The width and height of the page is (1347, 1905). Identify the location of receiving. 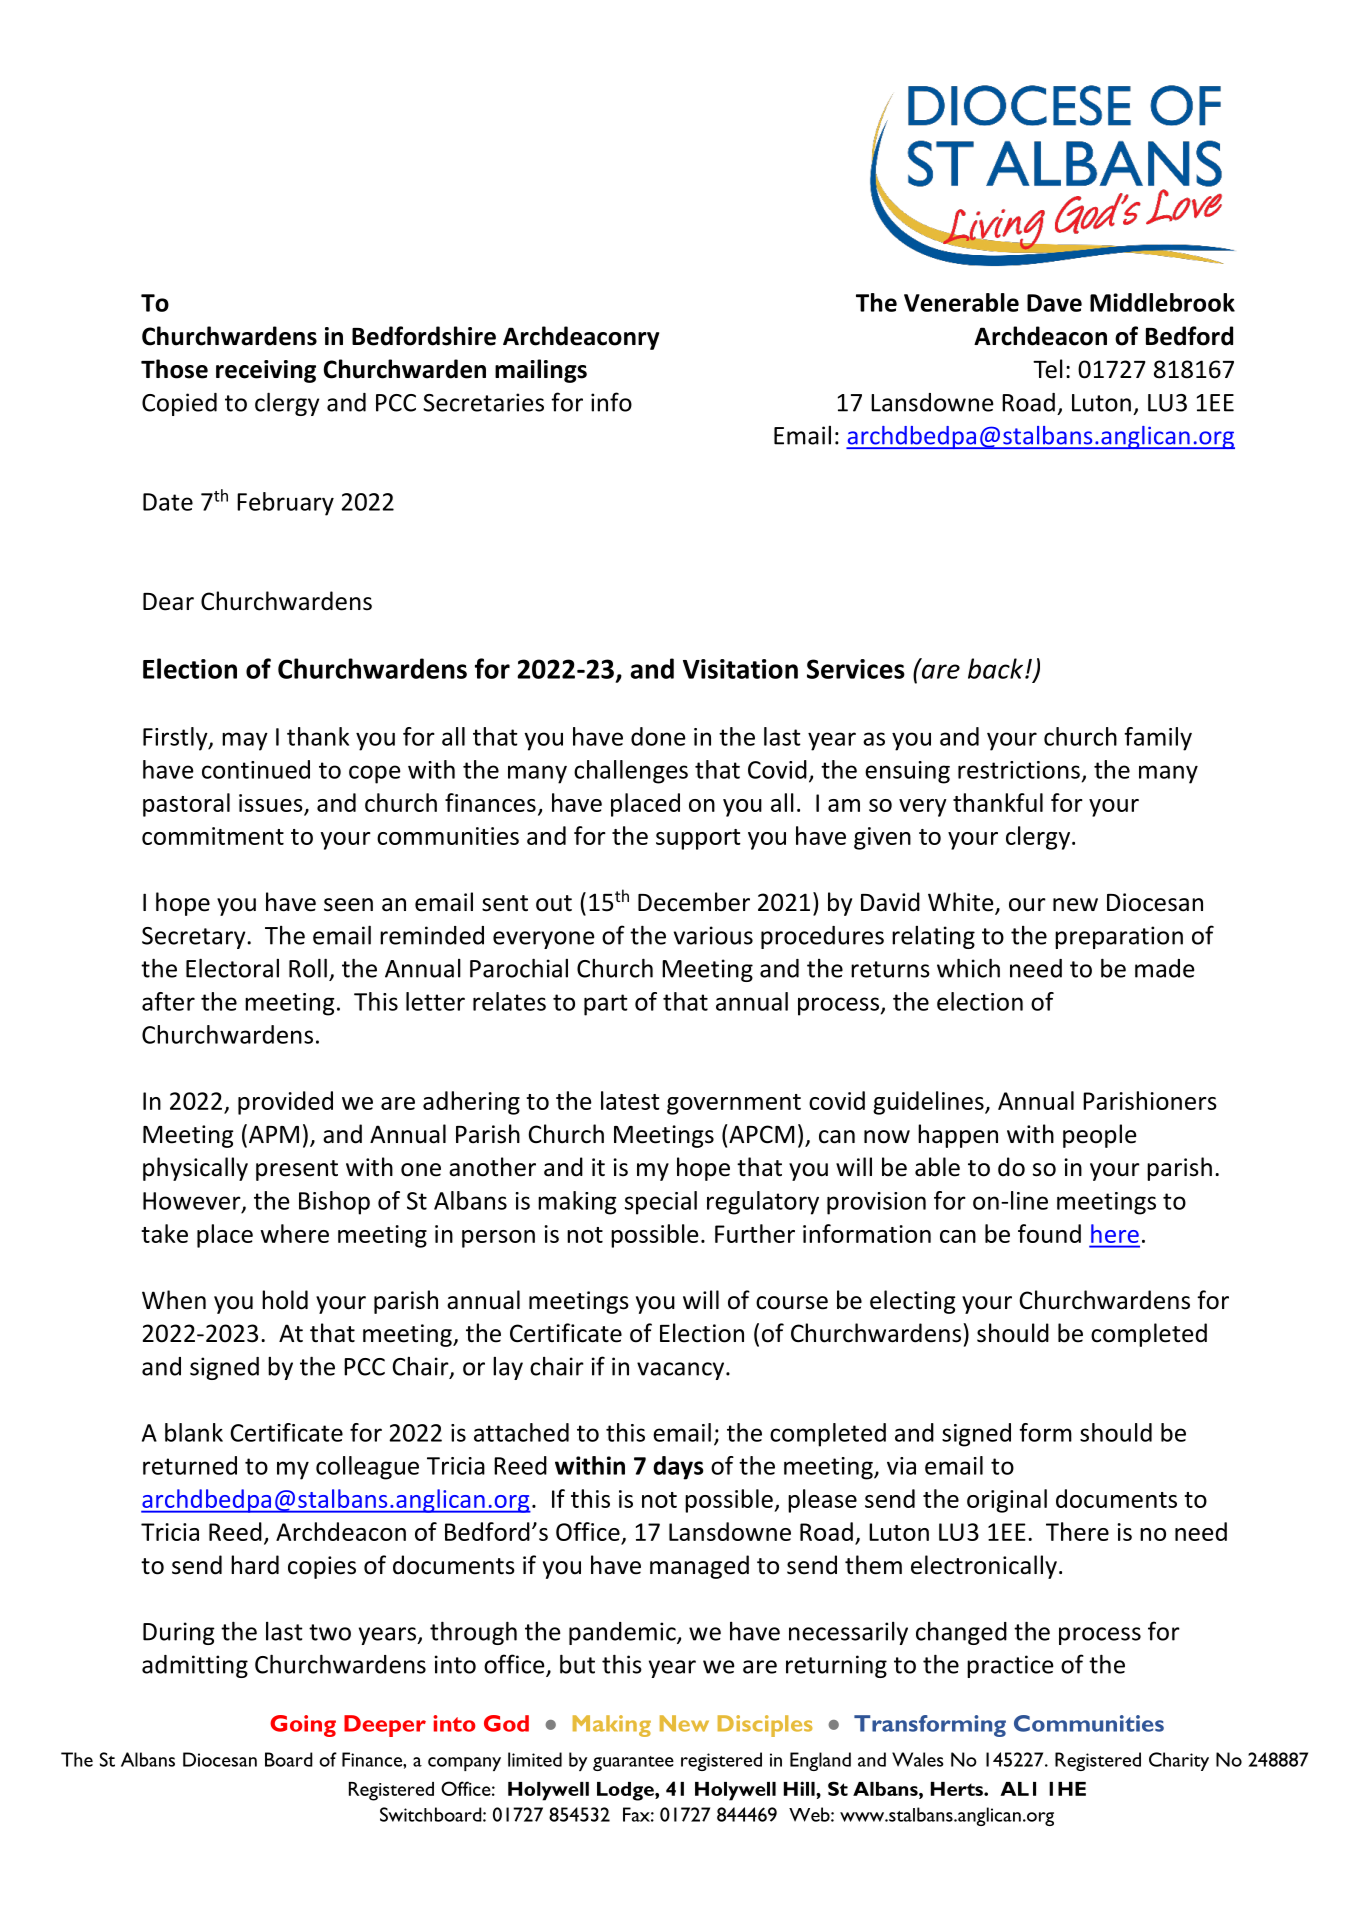
(266, 371).
